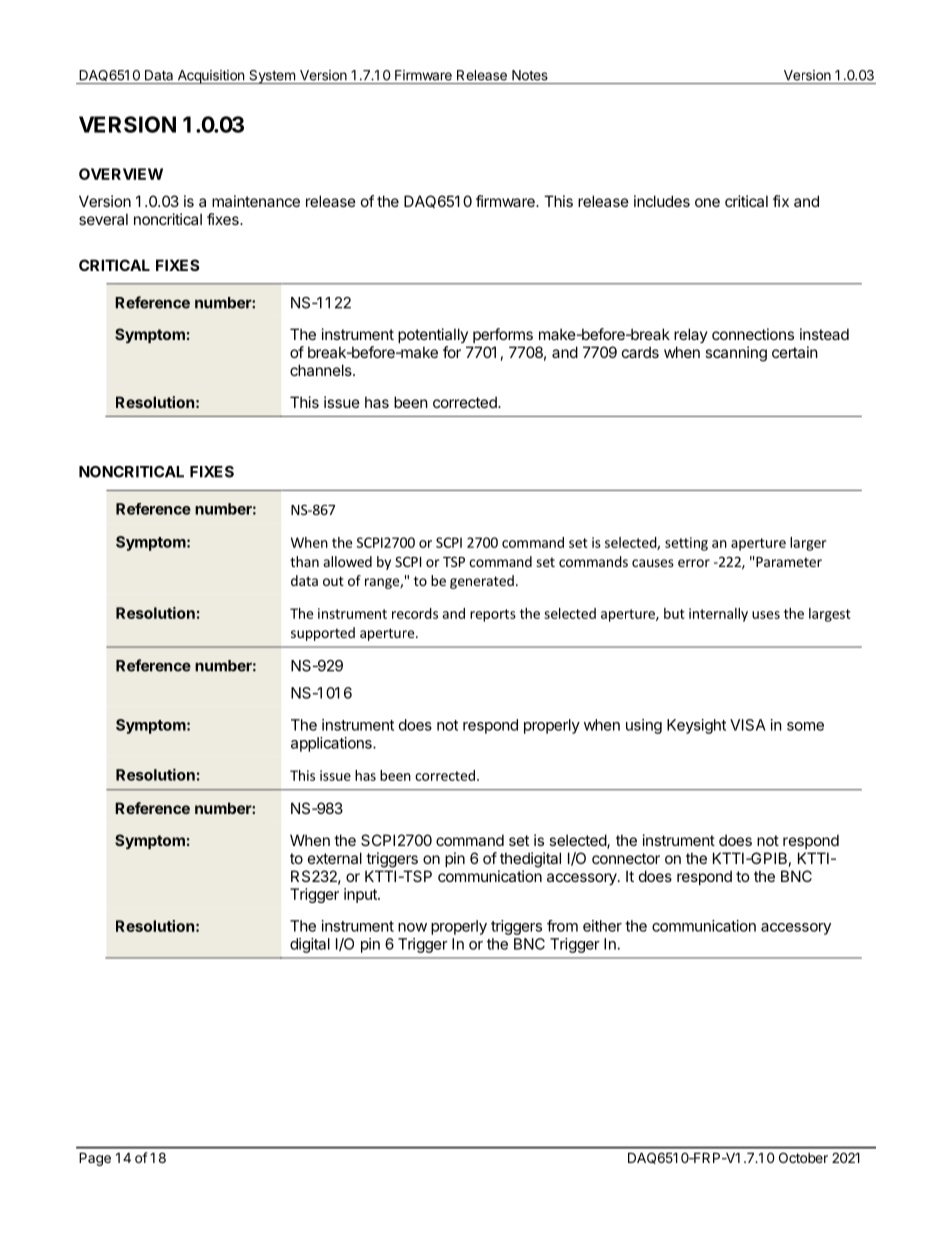 The image size is (952, 1233). What do you see at coordinates (95, 1159) in the screenshot?
I see `Page` at bounding box center [95, 1159].
